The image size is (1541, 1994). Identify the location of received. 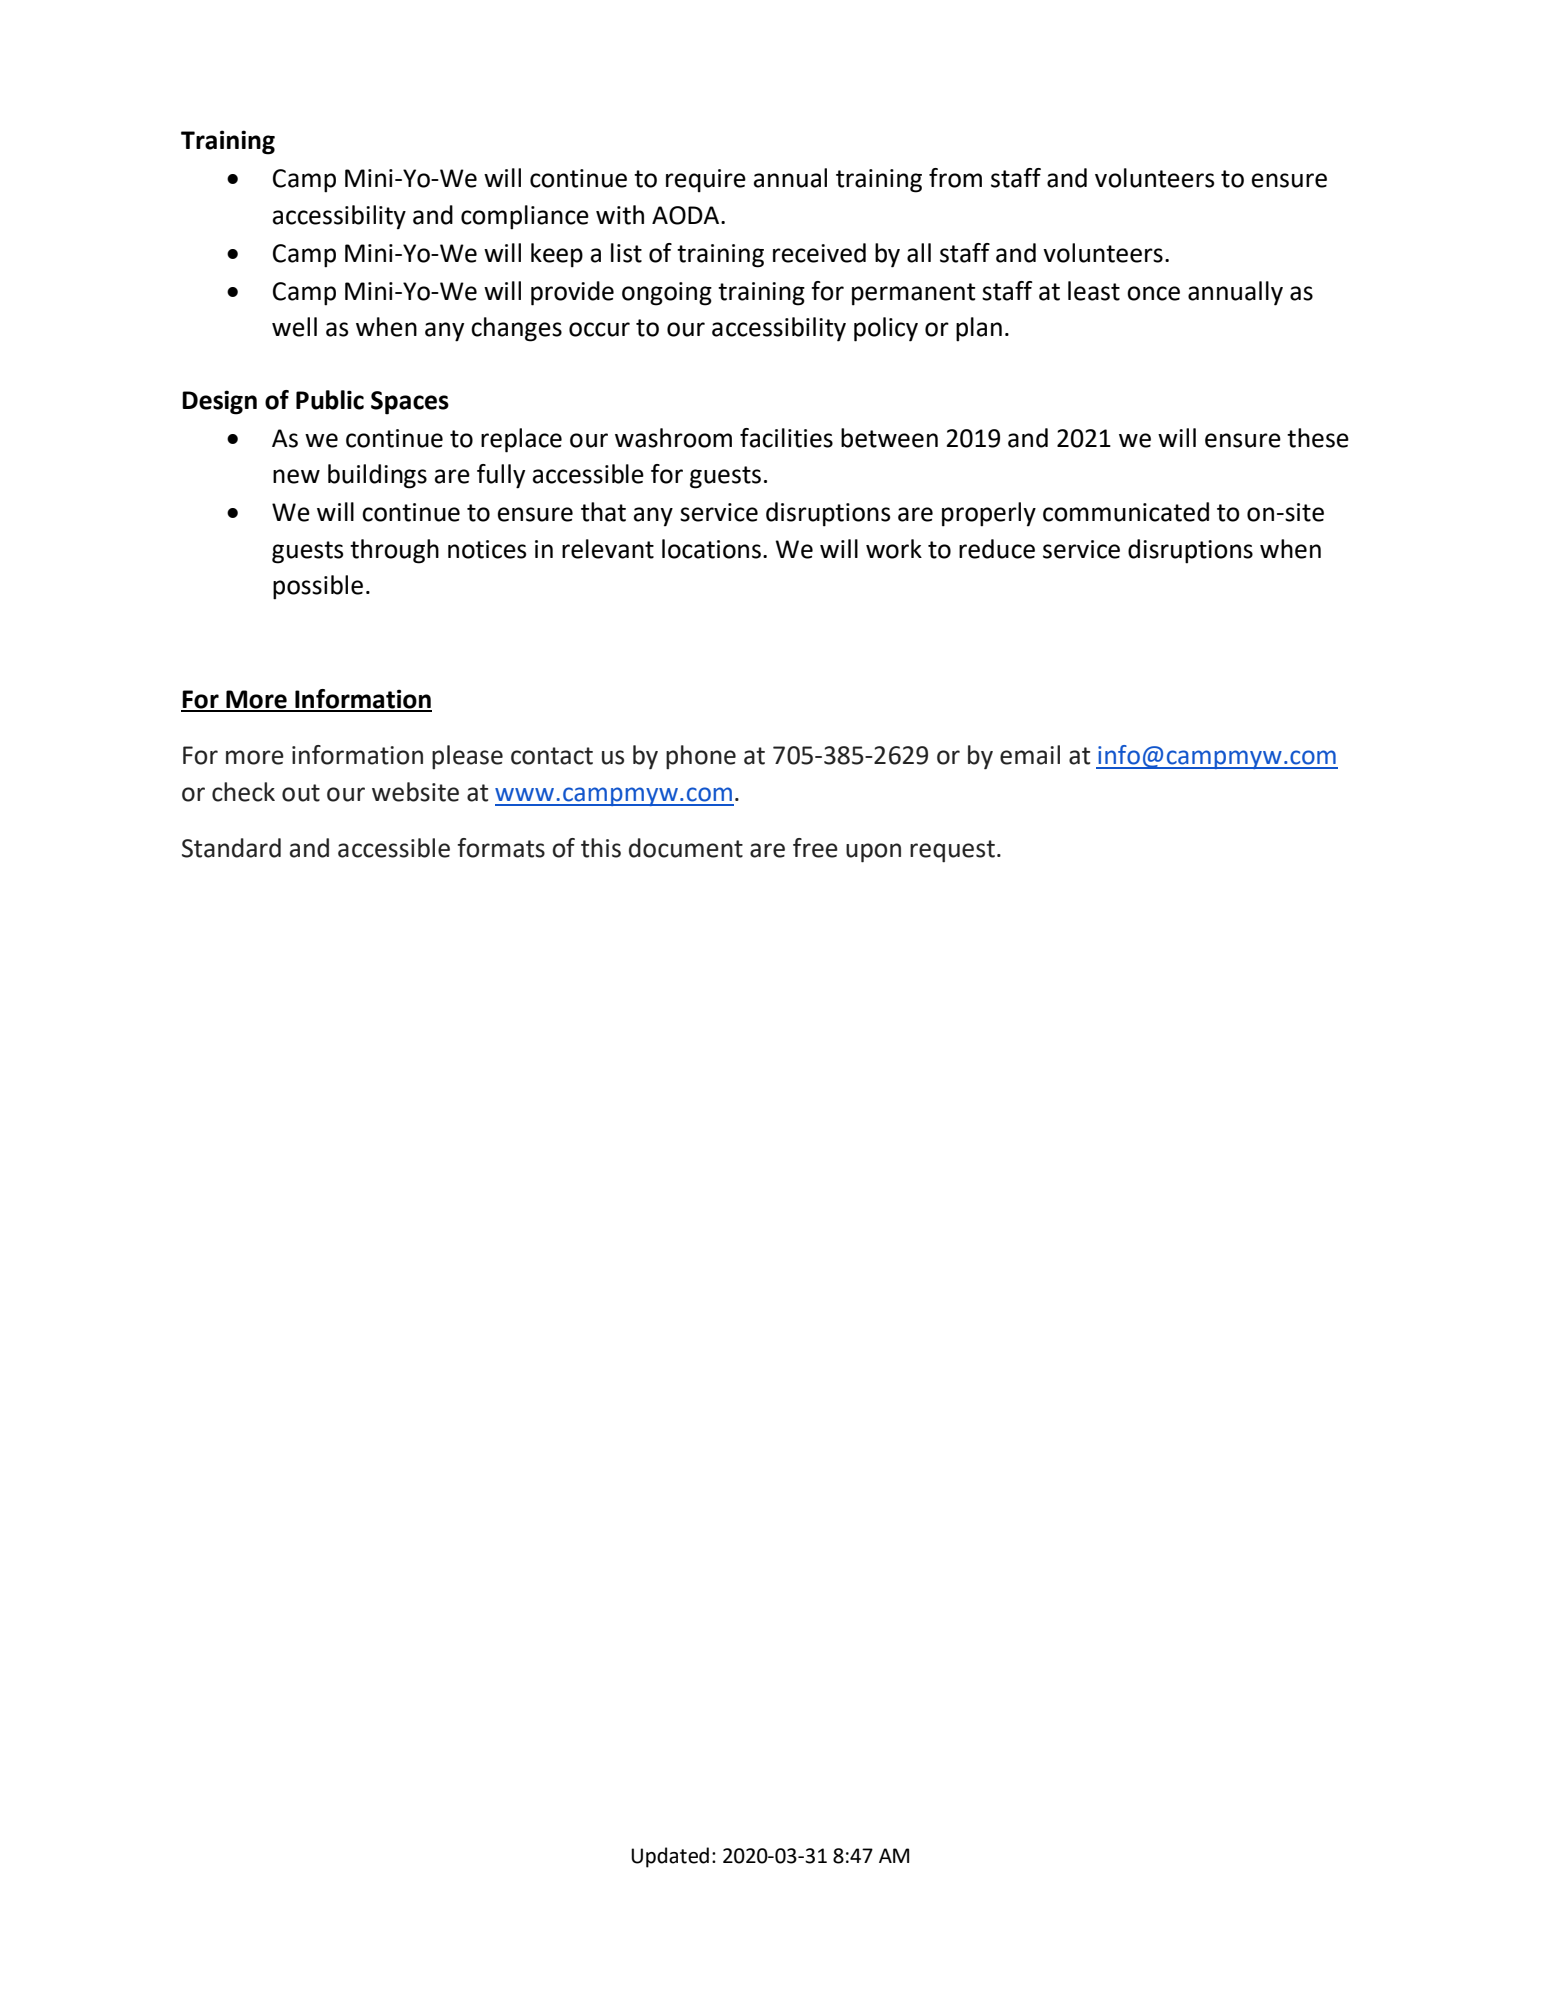
(819, 253).
